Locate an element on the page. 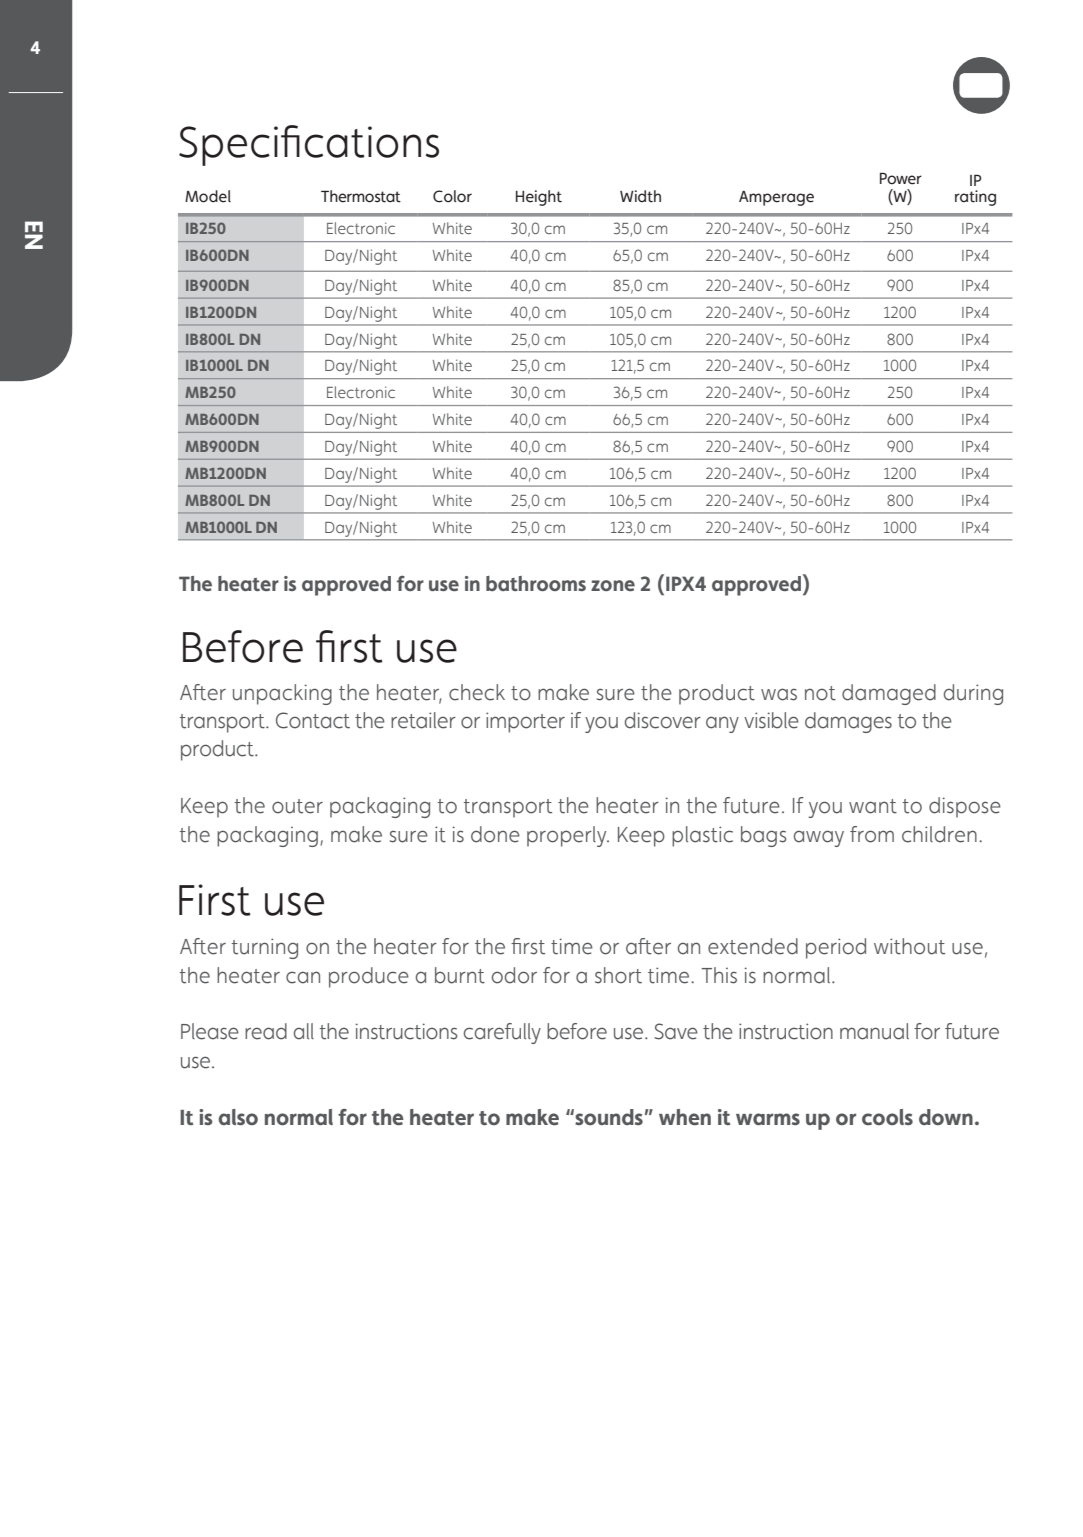  unpacking is located at coordinates (282, 694).
